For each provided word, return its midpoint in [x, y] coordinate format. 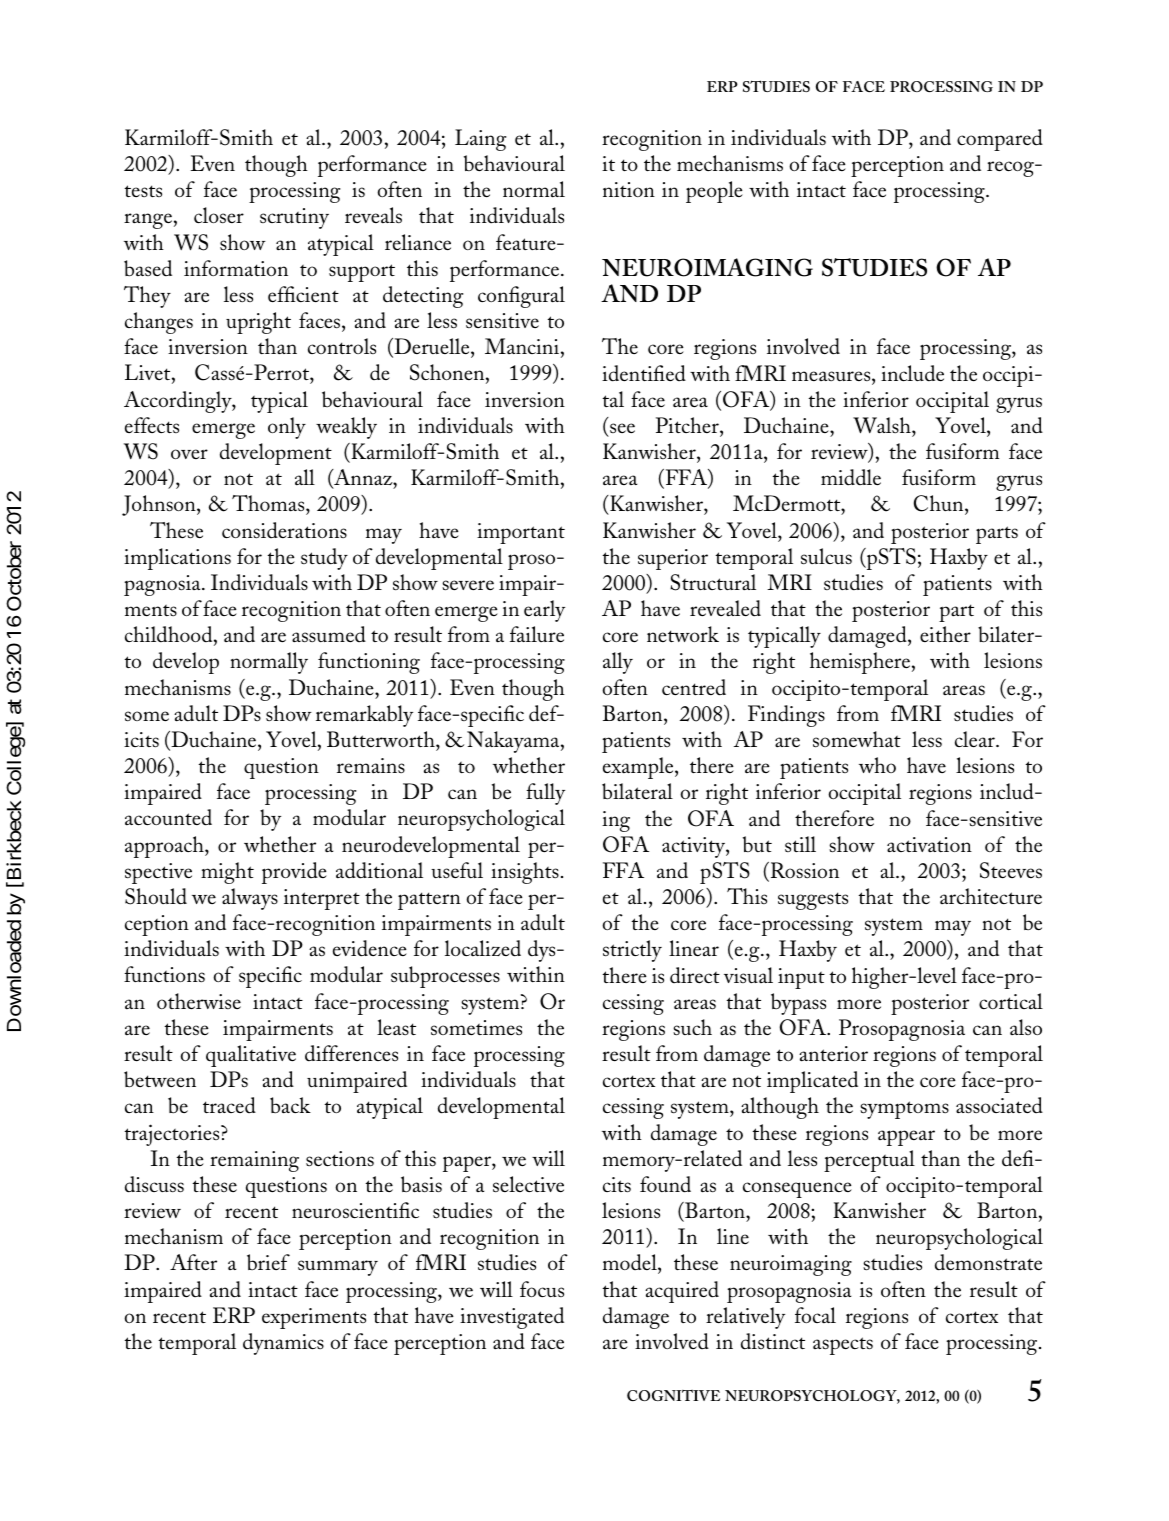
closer [219, 215]
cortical [1011, 1001]
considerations [284, 530]
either [945, 634]
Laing [480, 140]
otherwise [199, 1001]
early [544, 611]
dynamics [283, 1344]
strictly [632, 951]
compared [1000, 140]
